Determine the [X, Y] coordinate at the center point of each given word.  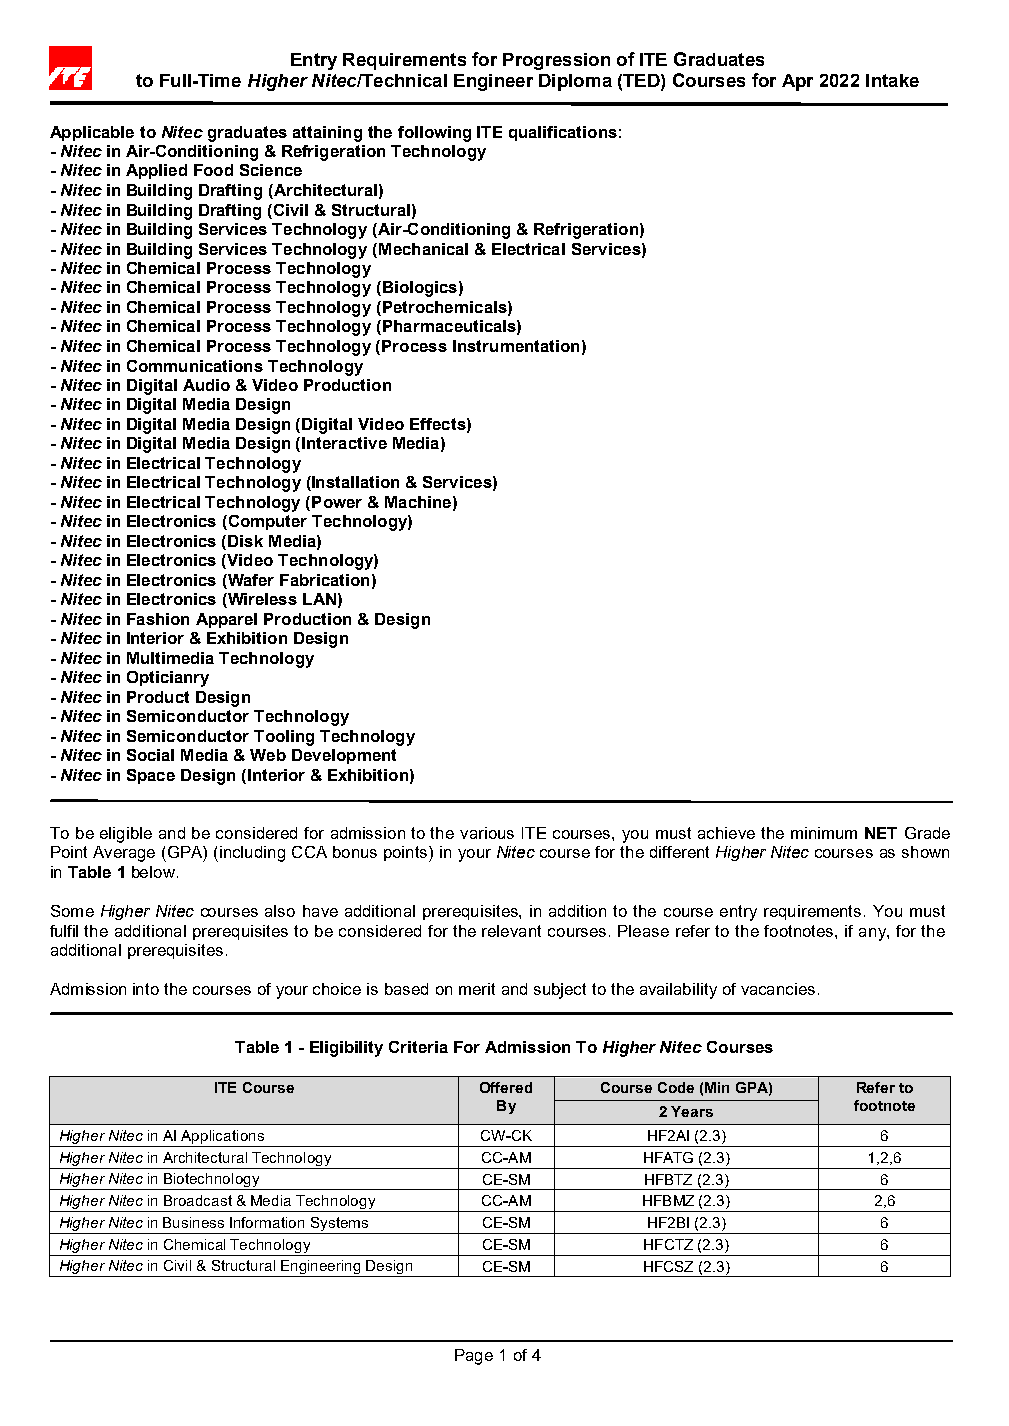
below [153, 872]
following [434, 134]
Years [692, 1111]
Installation [354, 483]
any [873, 934]
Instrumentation [516, 346]
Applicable [92, 133]
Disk [245, 541]
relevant [511, 931]
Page [474, 1357]
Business [193, 1222]
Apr [797, 82]
